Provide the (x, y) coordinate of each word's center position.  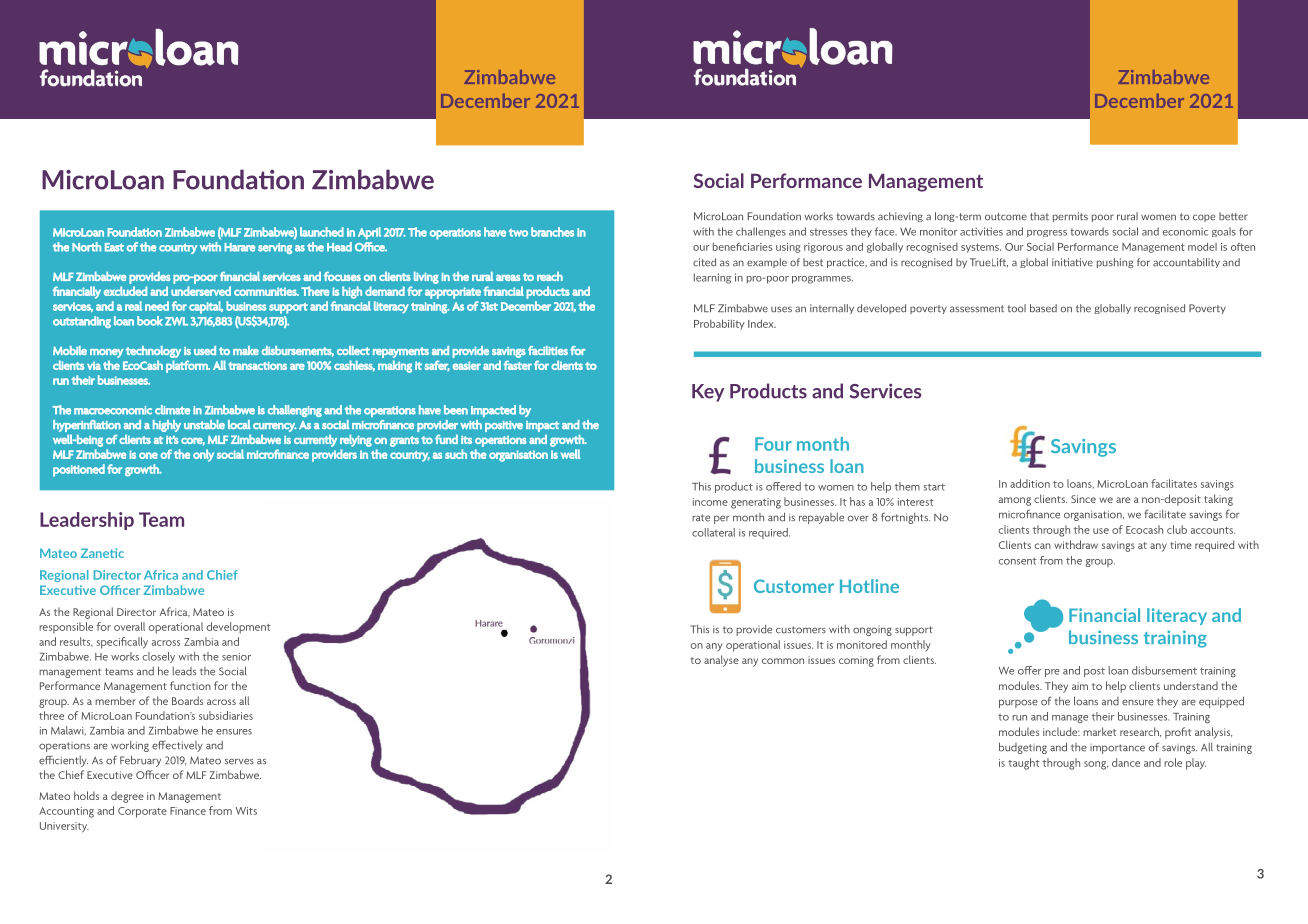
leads (184, 671)
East (114, 247)
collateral (713, 532)
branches (552, 232)
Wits (246, 811)
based (1043, 308)
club (1177, 529)
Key (708, 393)
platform (188, 366)
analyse (721, 661)
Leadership (87, 521)
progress (1047, 233)
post (1094, 672)
